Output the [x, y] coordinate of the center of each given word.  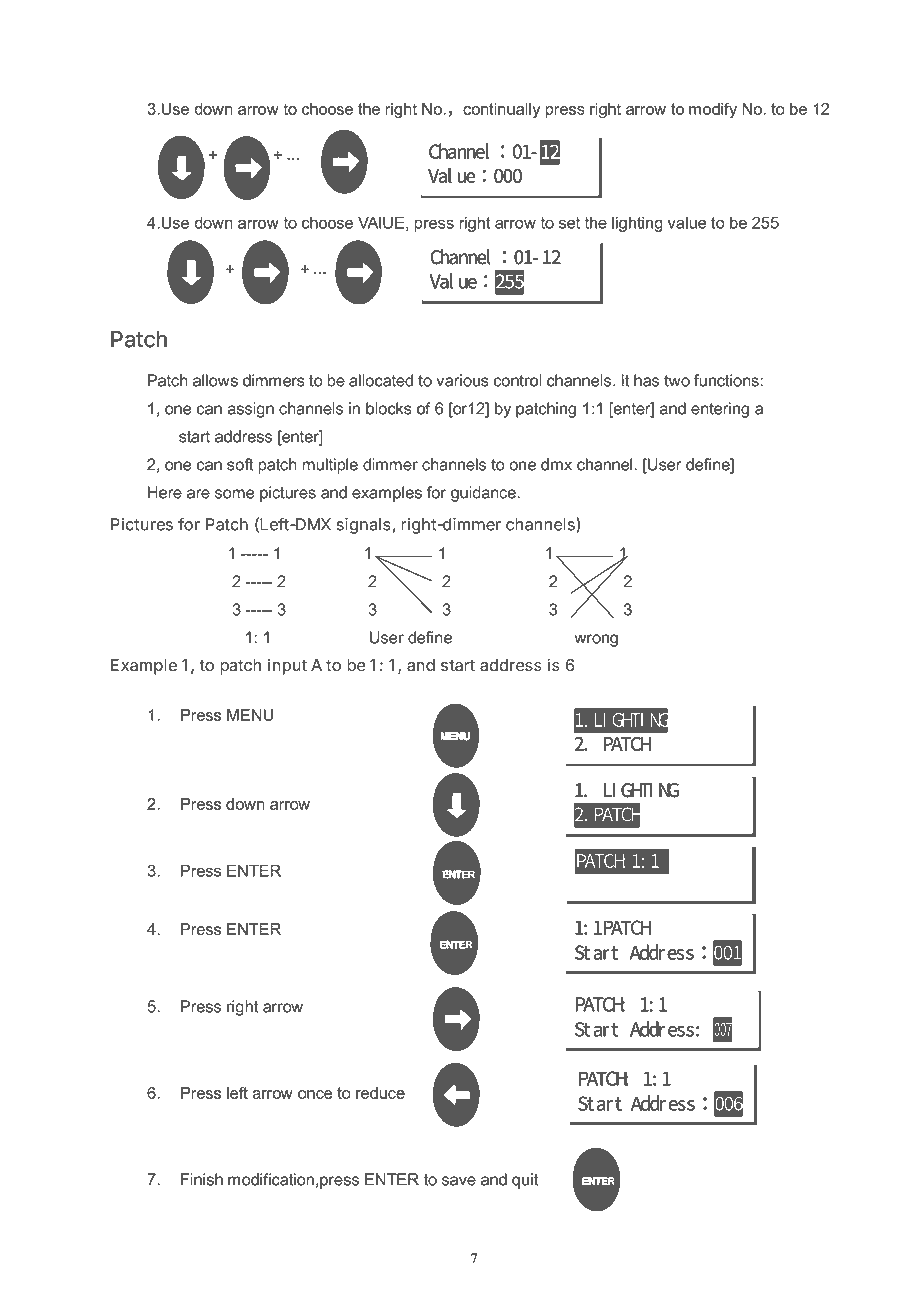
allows [215, 380]
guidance [483, 494]
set [569, 223]
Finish [202, 1179]
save [459, 1181]
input [287, 667]
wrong [596, 640]
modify [713, 110]
